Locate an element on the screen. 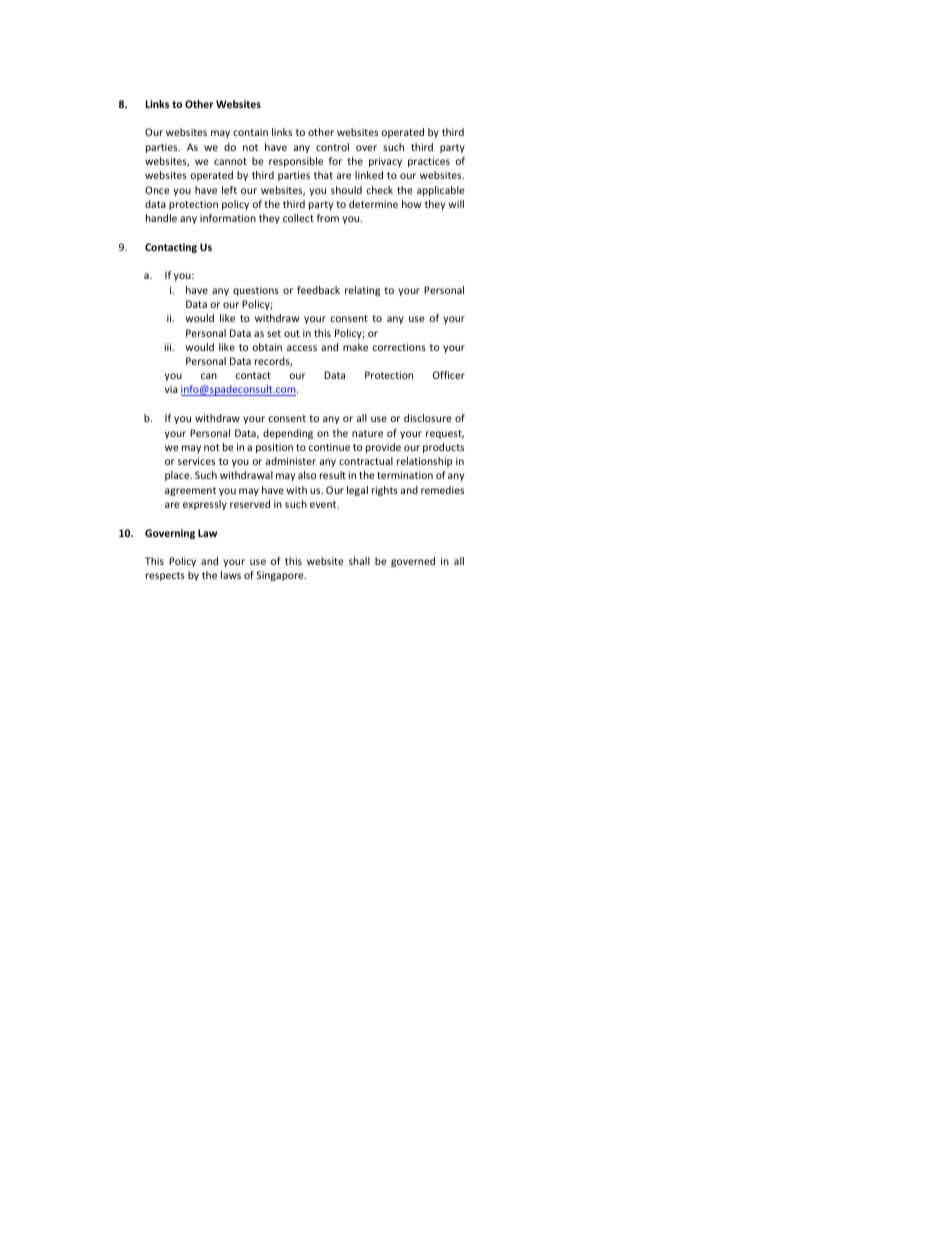 The width and height of the screenshot is (952, 1233). Singapore is located at coordinates (281, 576).
